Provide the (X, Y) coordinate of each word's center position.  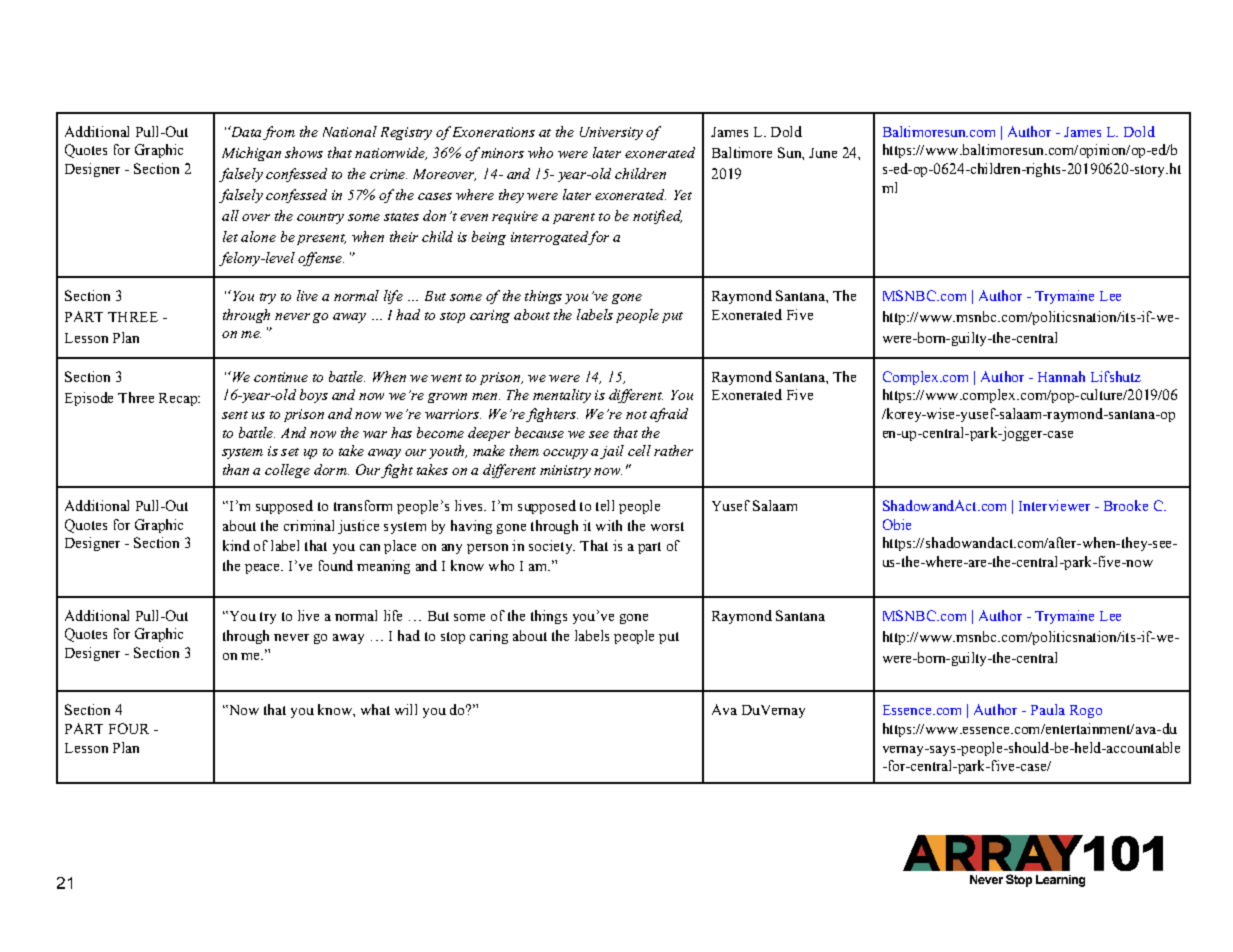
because (539, 432)
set (290, 452)
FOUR (129, 728)
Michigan (251, 154)
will (406, 709)
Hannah (1061, 376)
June (823, 153)
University (611, 133)
